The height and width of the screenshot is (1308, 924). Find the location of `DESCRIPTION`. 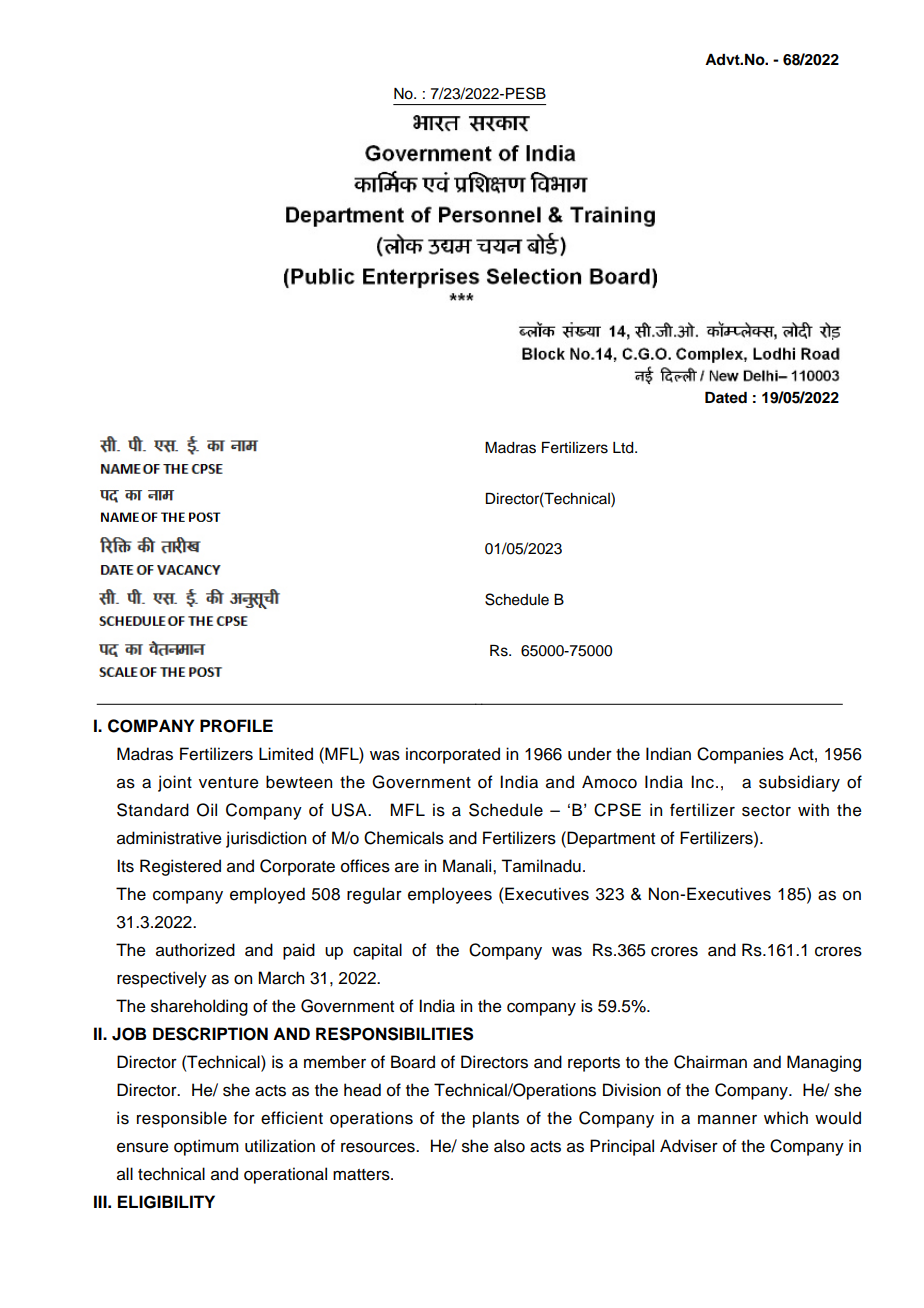

DESCRIPTION is located at coordinates (210, 1034).
